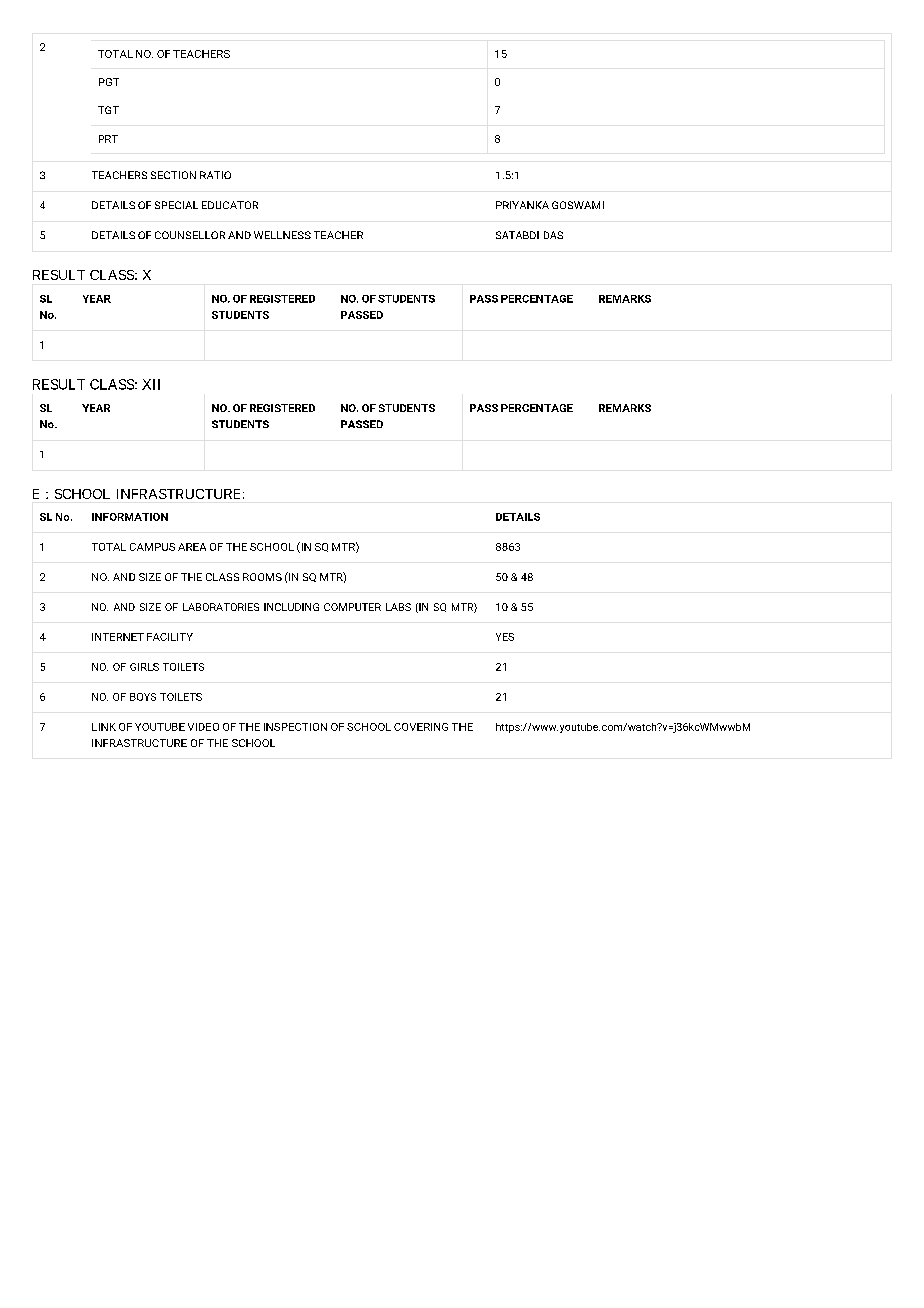 Image resolution: width=924 pixels, height=1308 pixels. Describe the element at coordinates (151, 384) in the screenshot. I see `XII` at that location.
